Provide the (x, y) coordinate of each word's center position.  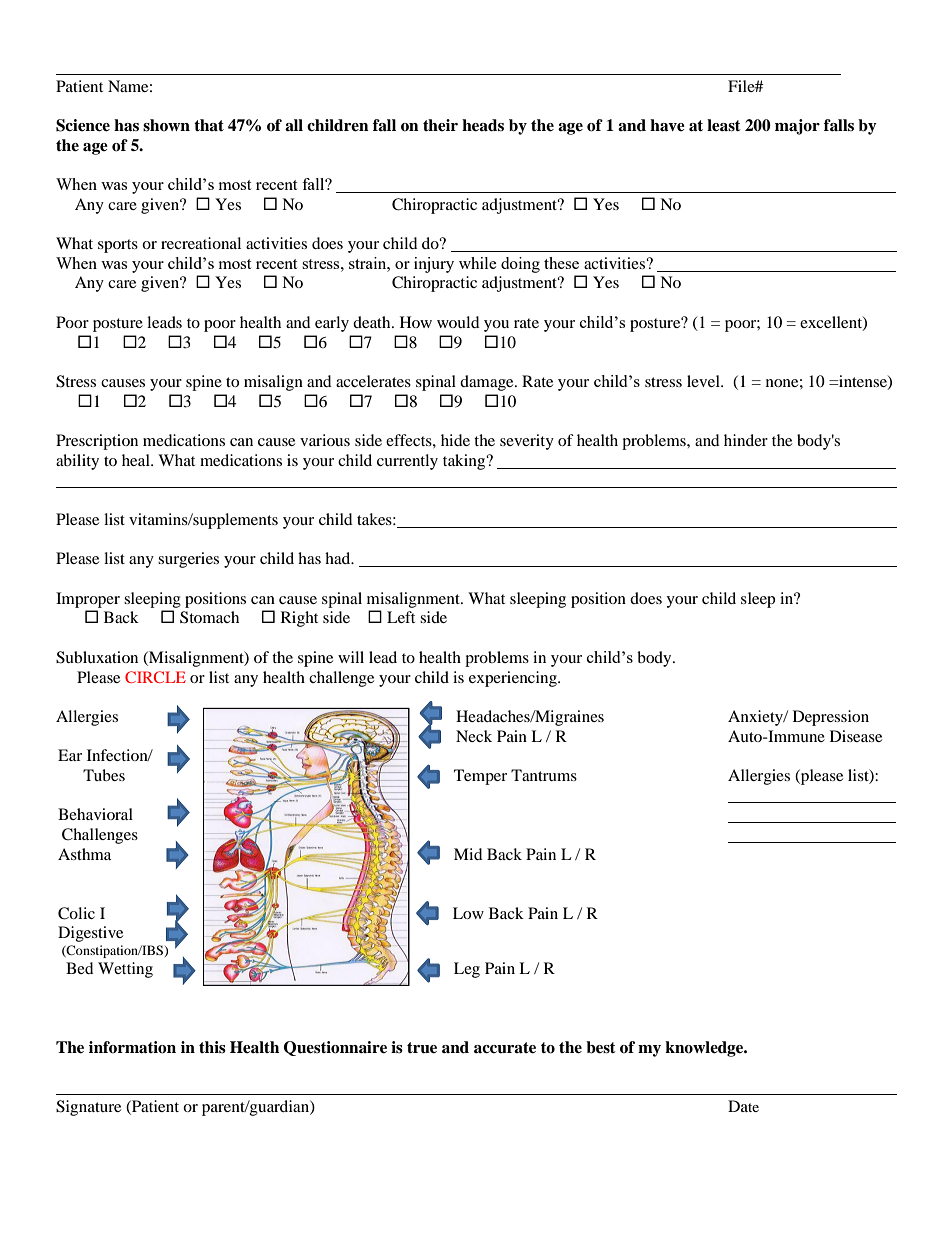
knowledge (705, 1049)
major (797, 127)
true (422, 1048)
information (132, 1047)
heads (483, 125)
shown (166, 125)
